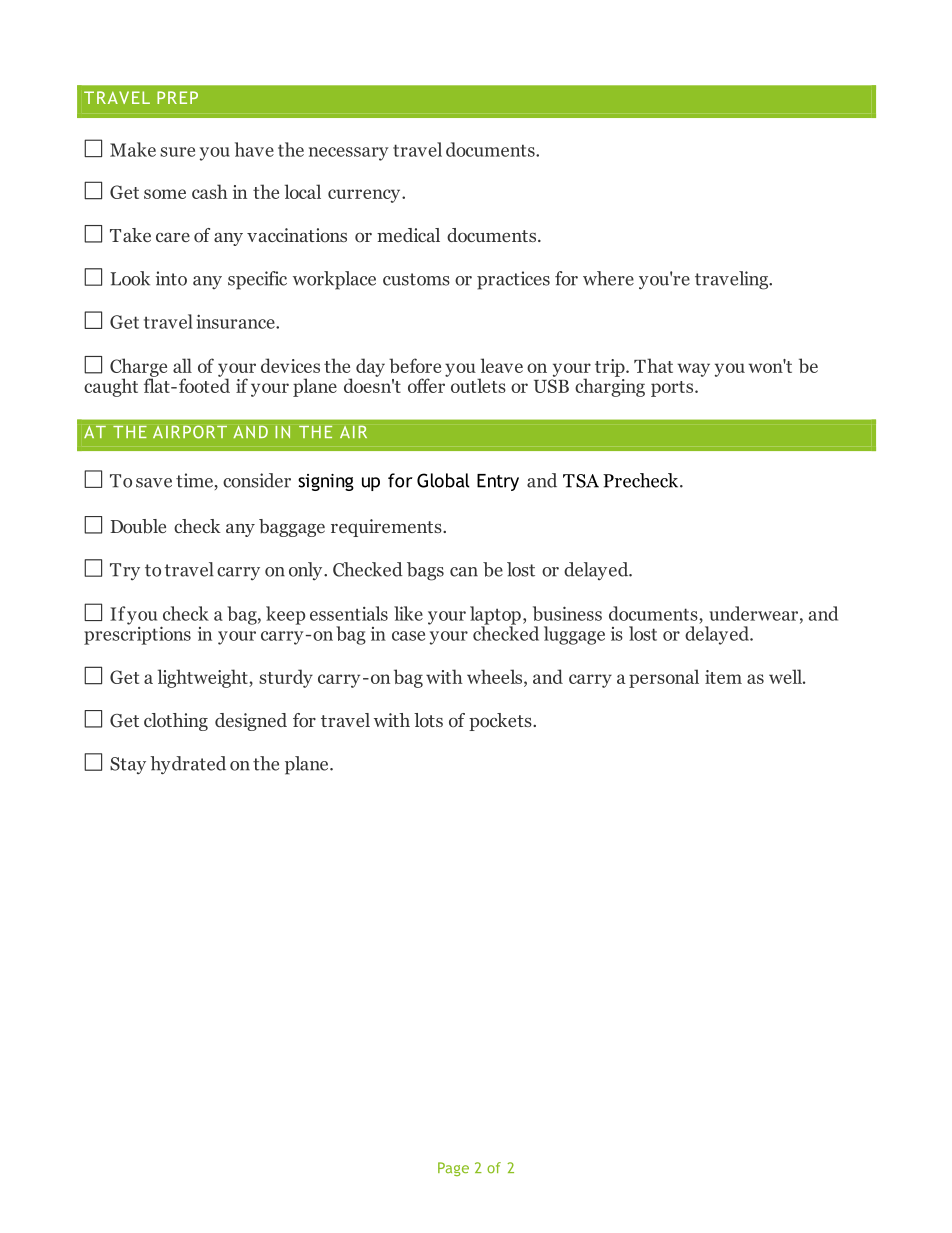  I want to click on lots, so click(428, 720).
